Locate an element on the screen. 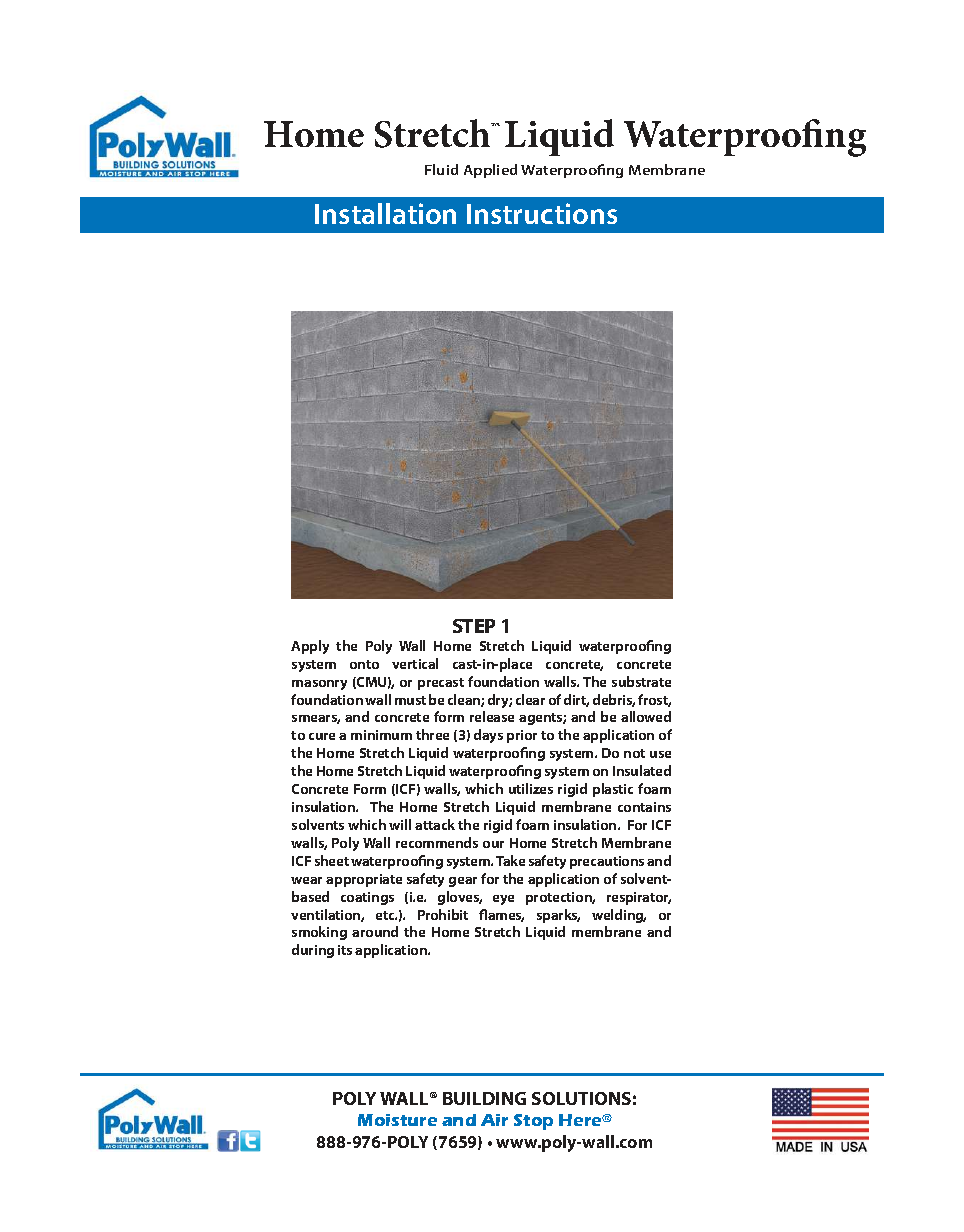 The width and height of the screenshot is (964, 1232). substrate is located at coordinates (641, 681).
